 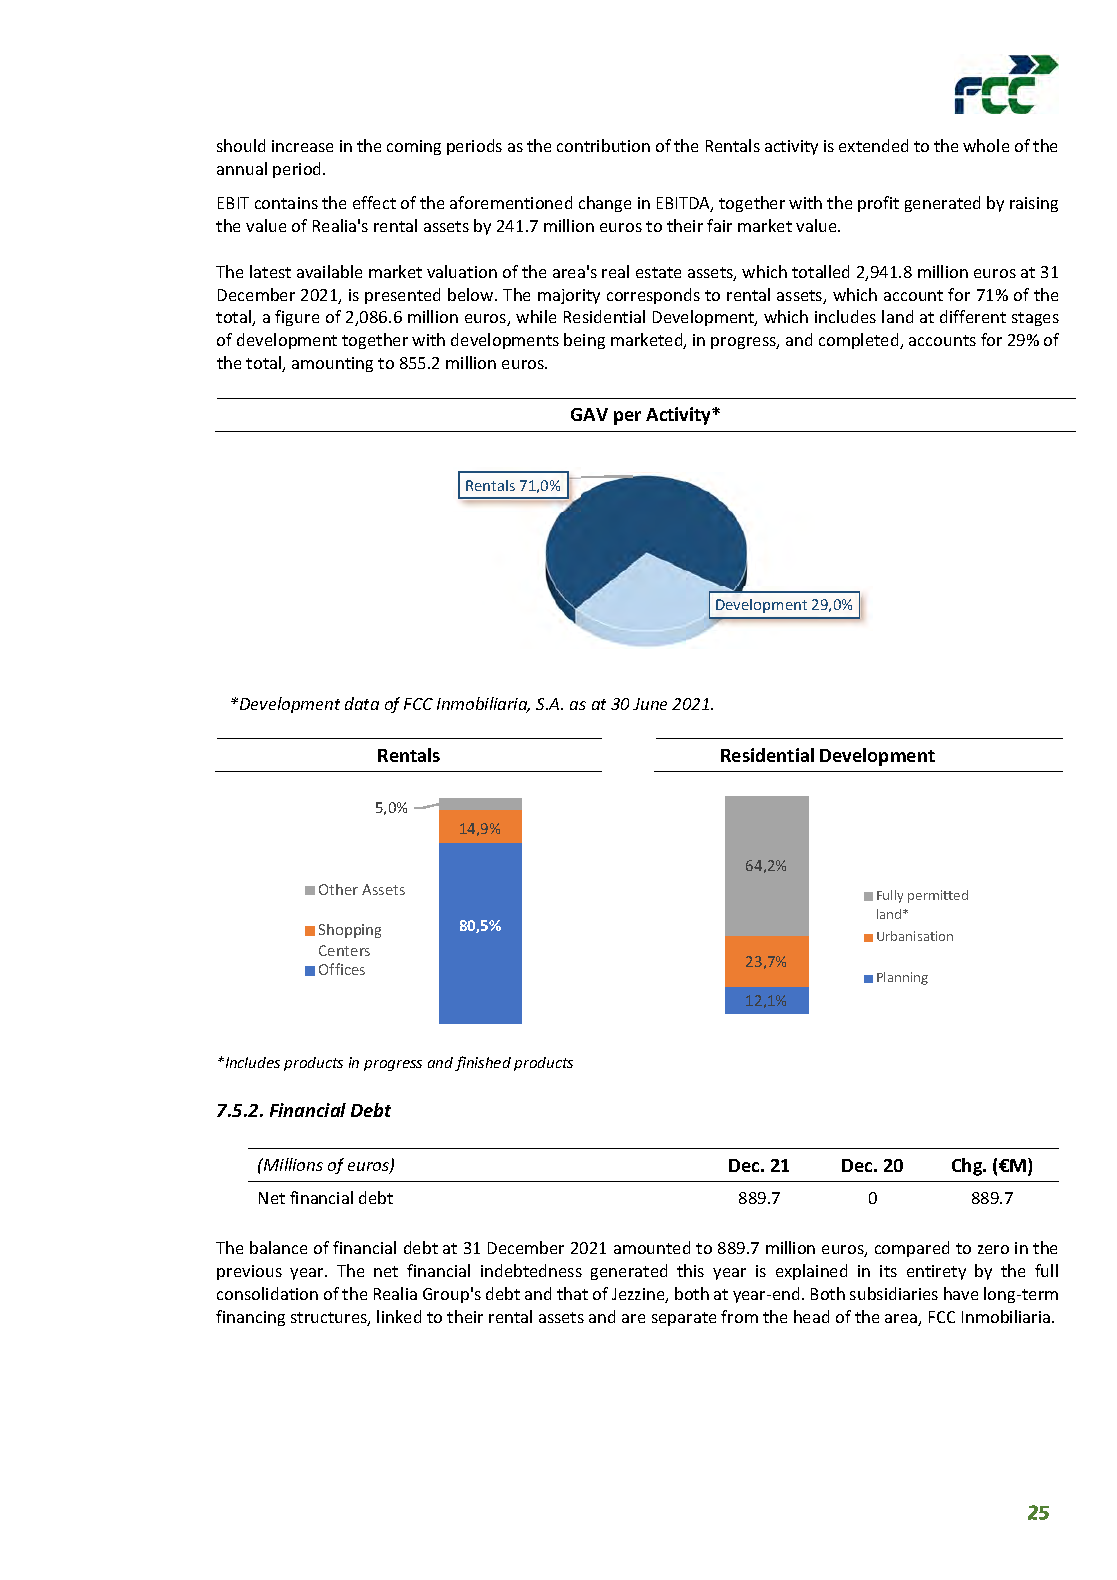 What do you see at coordinates (650, 704) in the image?
I see `June` at bounding box center [650, 704].
